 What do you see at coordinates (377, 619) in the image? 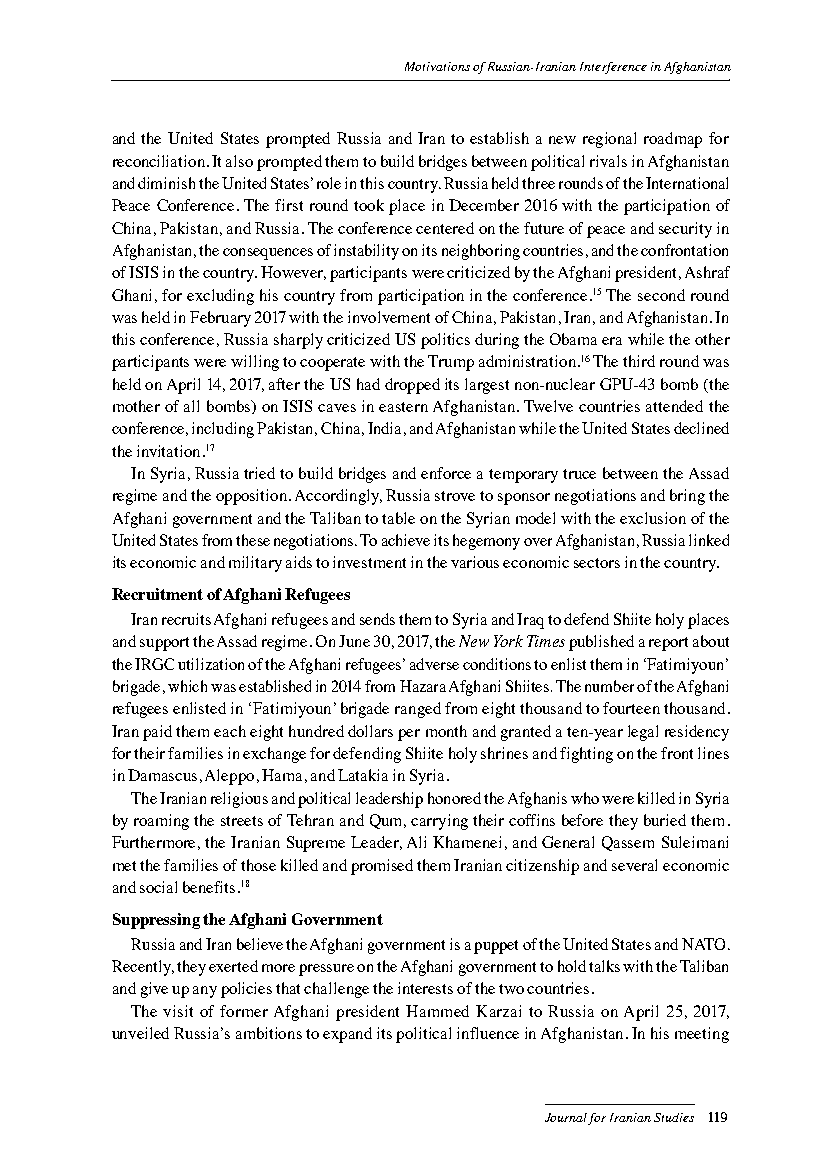
I see `sends` at bounding box center [377, 619].
